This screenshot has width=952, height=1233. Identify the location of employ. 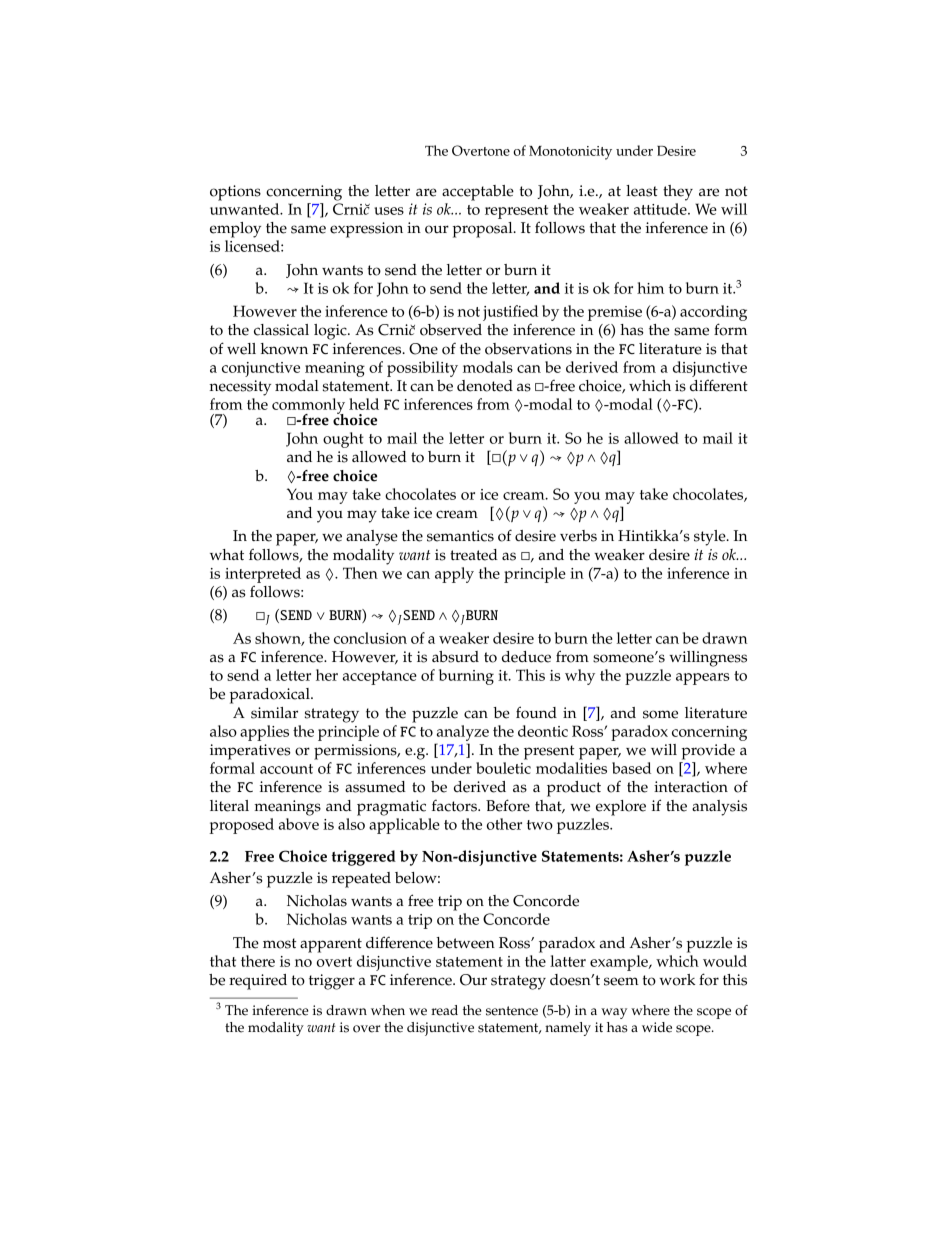
(235, 230).
